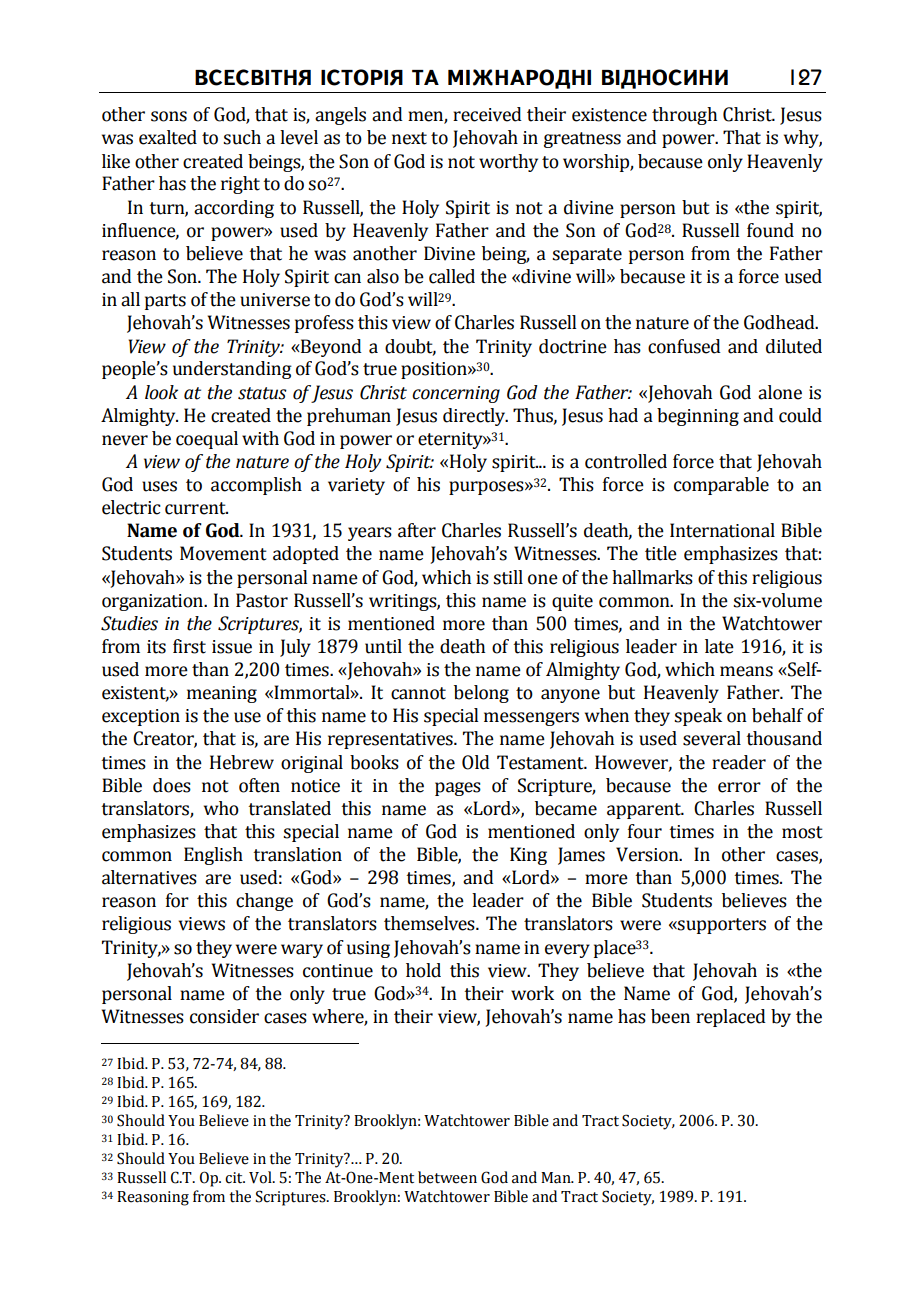 The height and width of the document is (1307, 924). I want to click on cit, so click(235, 1178).
